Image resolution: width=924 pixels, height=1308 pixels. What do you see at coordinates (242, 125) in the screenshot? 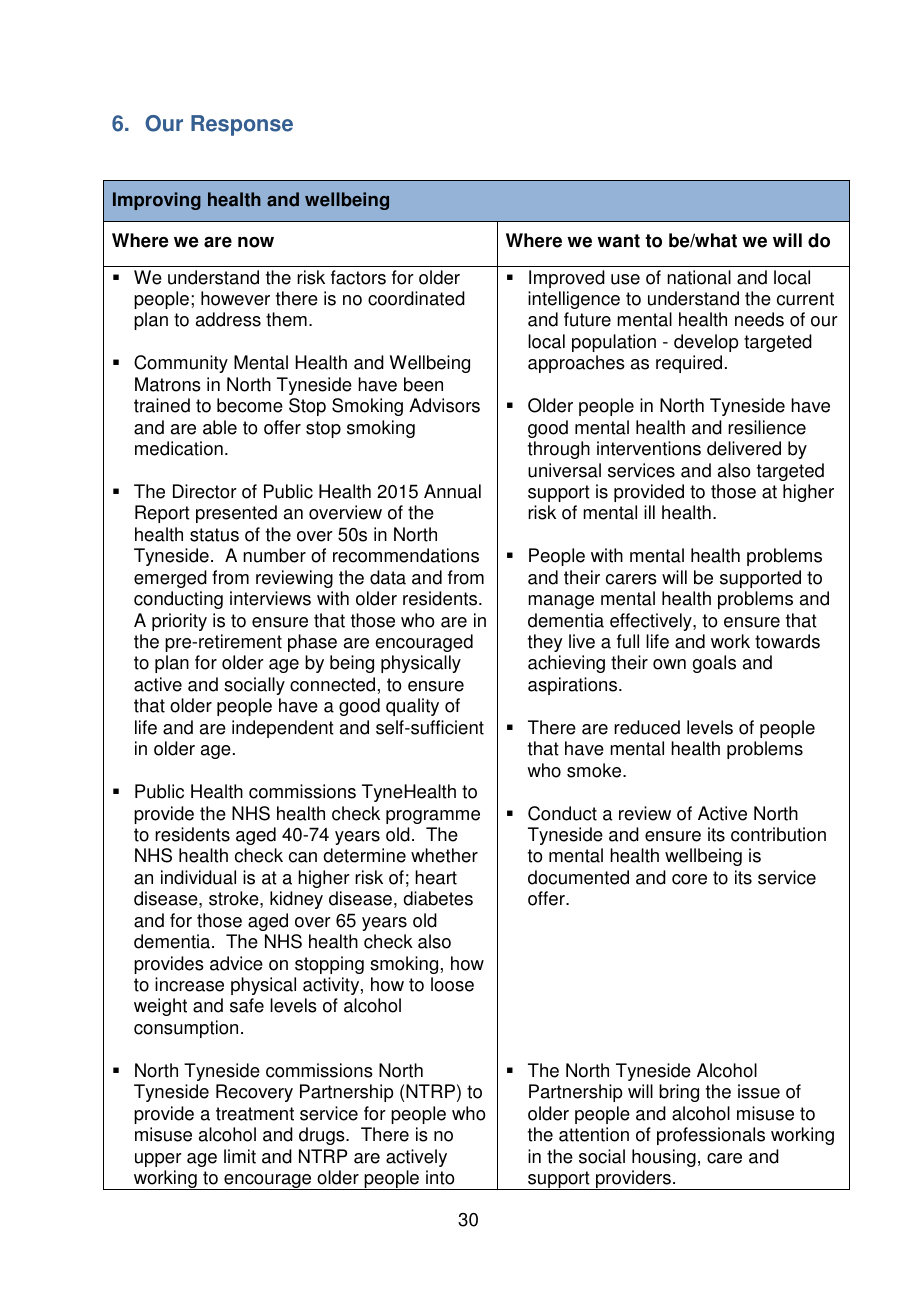
I see `Response` at bounding box center [242, 125].
